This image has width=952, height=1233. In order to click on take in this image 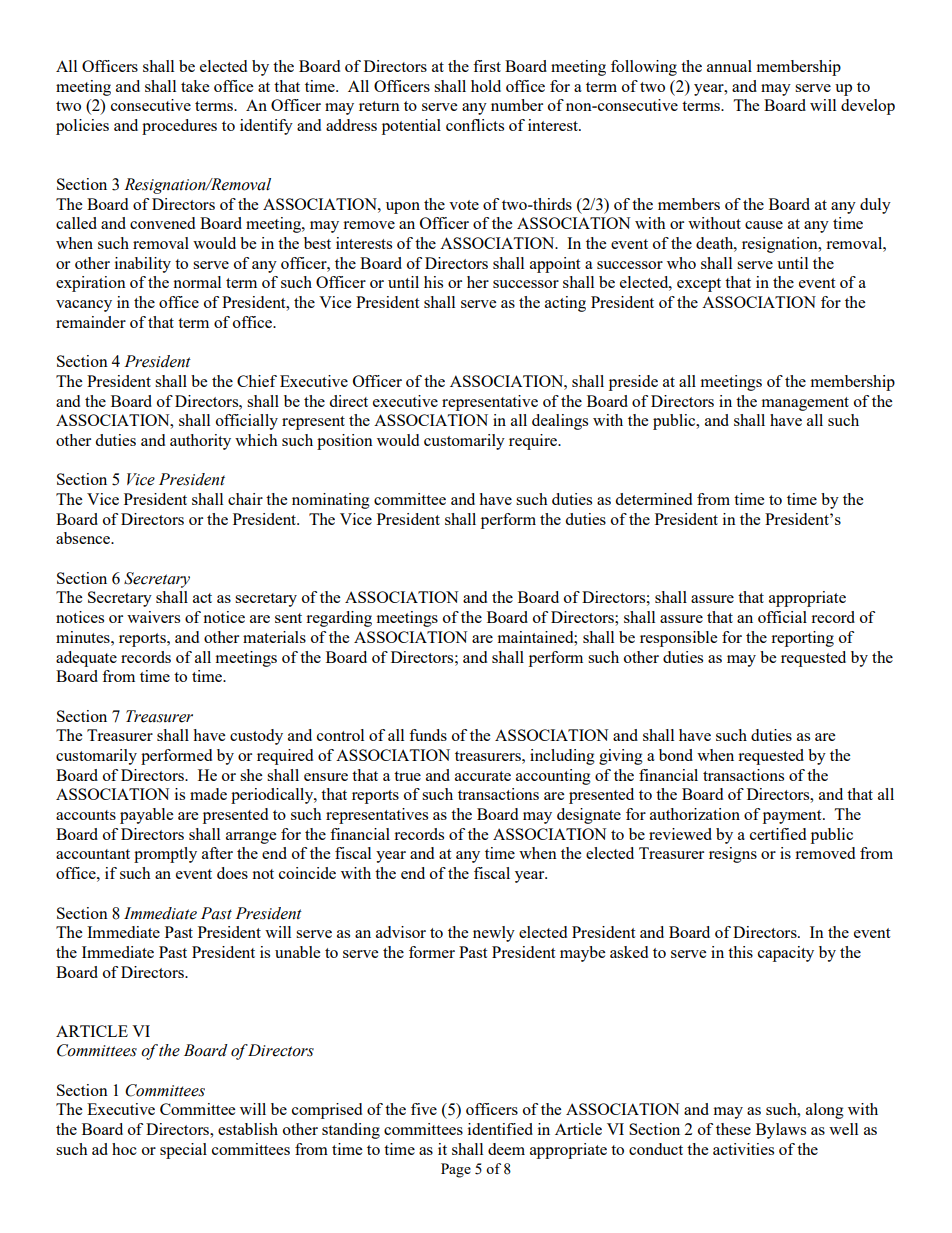, I will do `click(195, 86)`.
